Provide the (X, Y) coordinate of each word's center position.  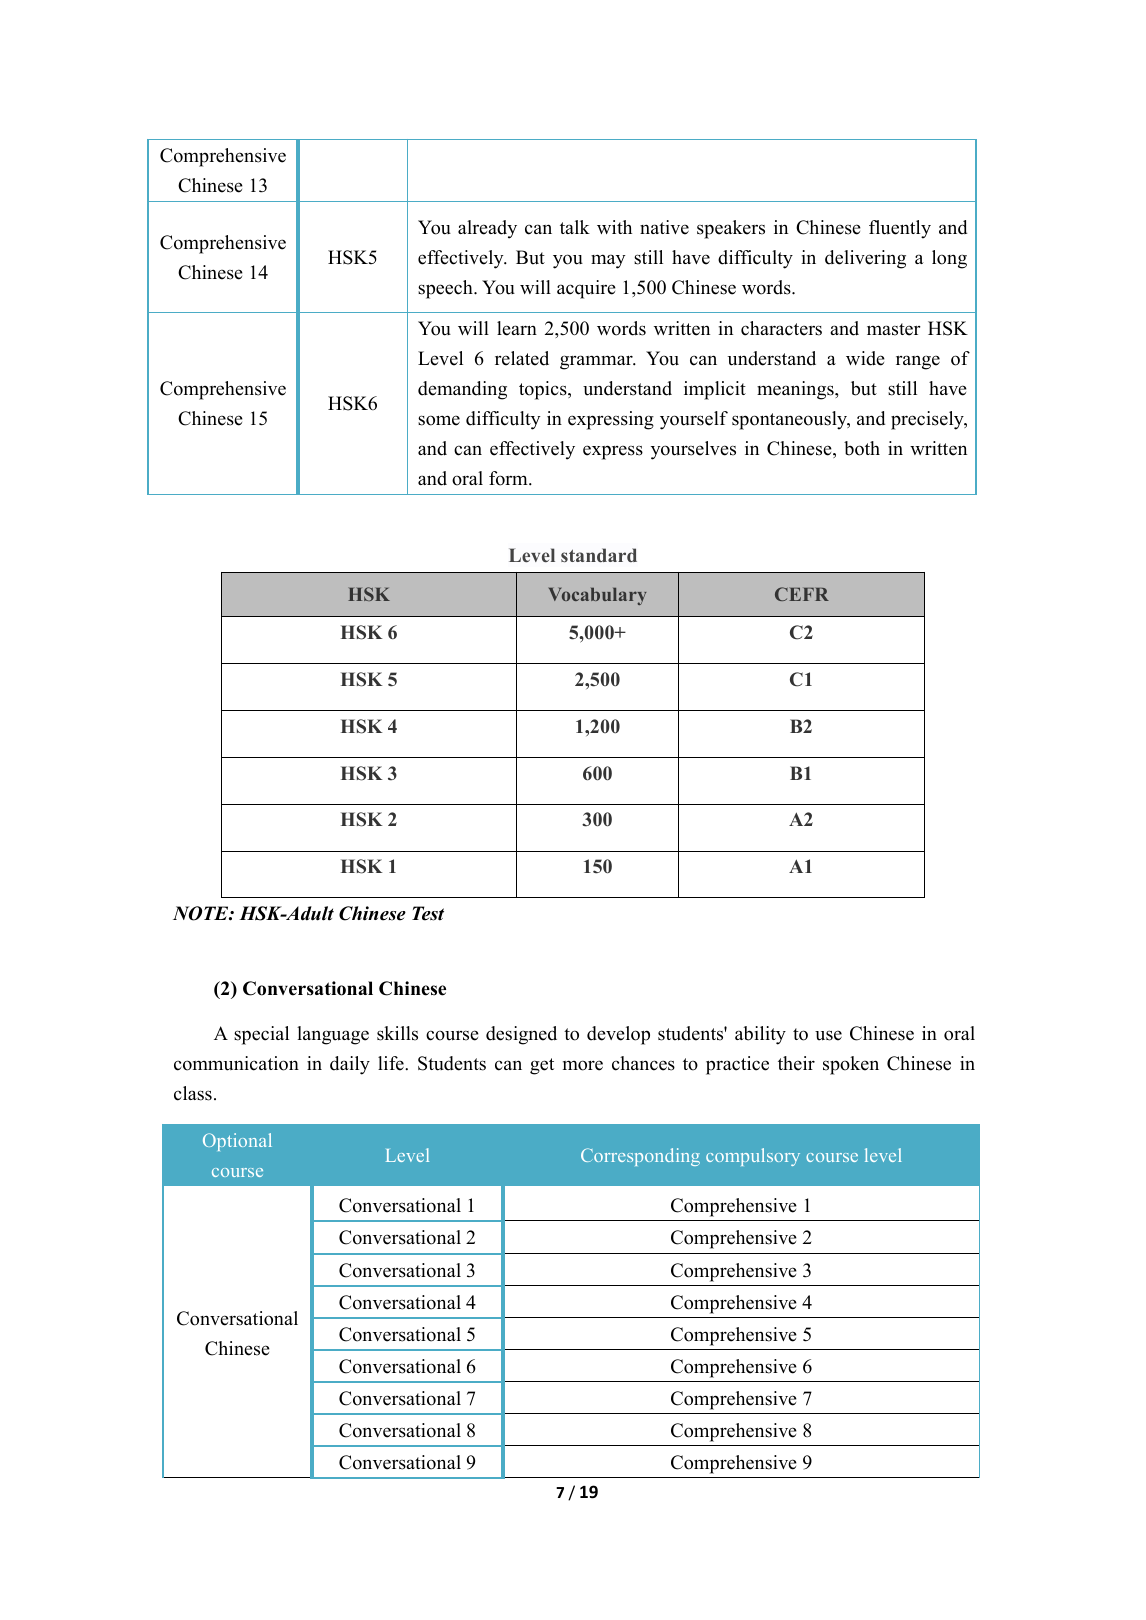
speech (446, 289)
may (608, 261)
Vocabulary (598, 596)
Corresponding (640, 1157)
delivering (865, 259)
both (862, 448)
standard (599, 555)
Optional (237, 1142)
